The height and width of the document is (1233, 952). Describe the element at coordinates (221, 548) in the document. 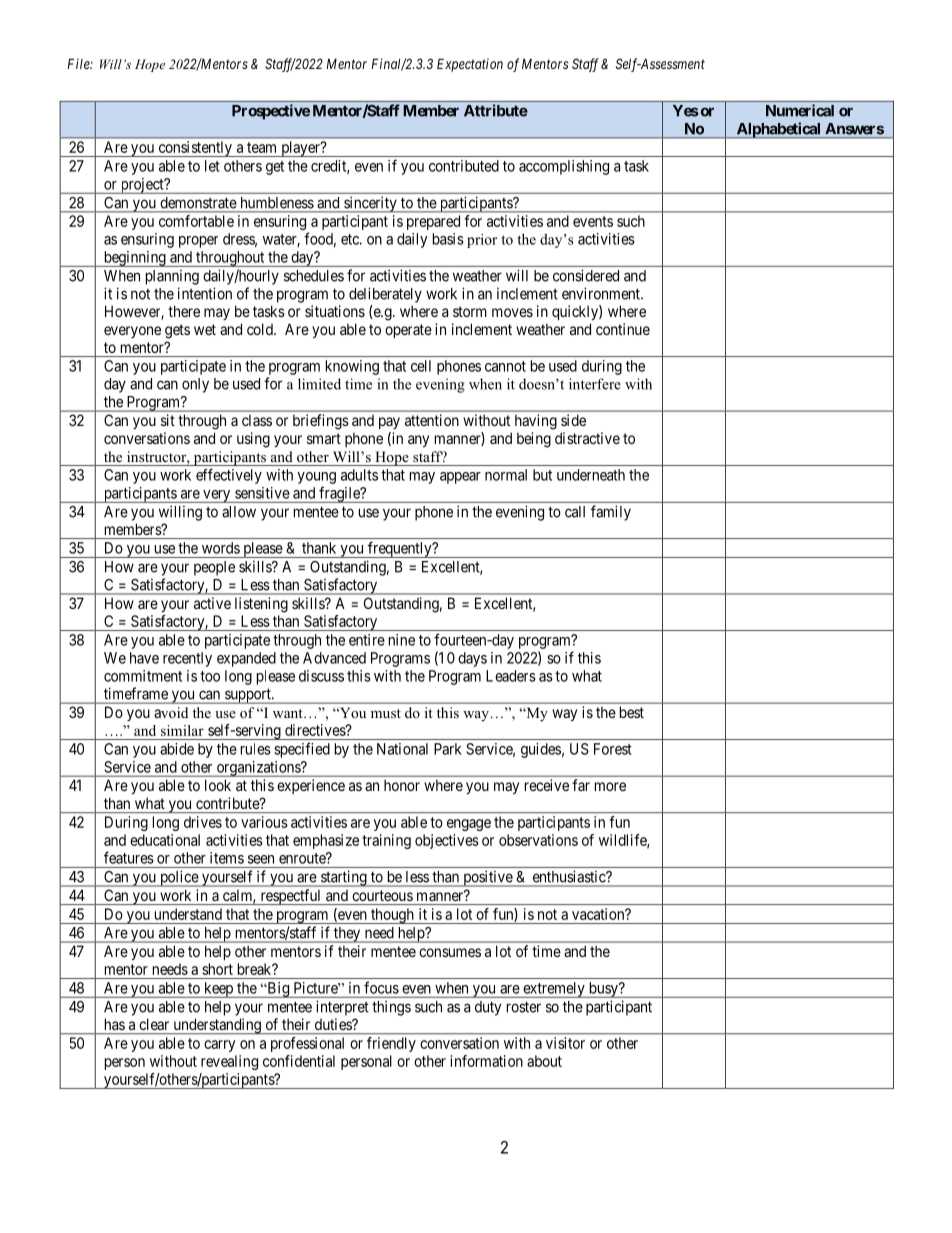

I see `words` at that location.
